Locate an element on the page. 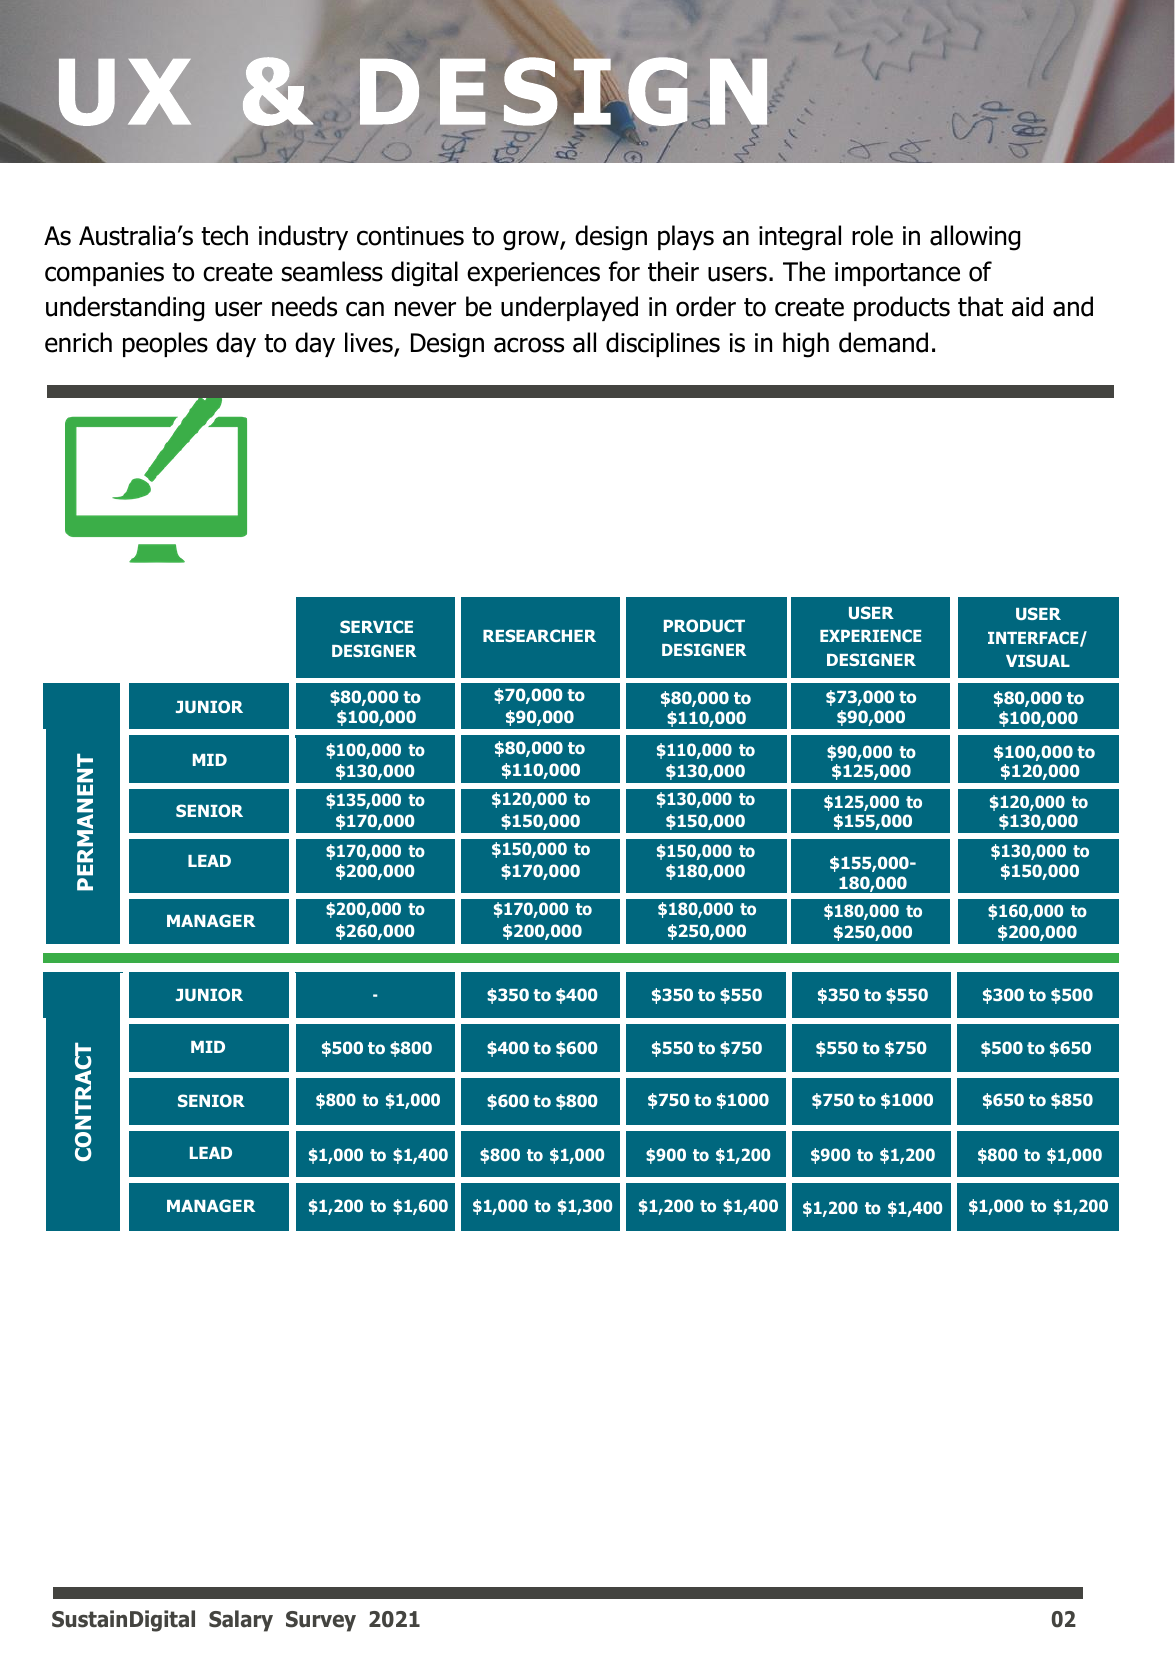  tech is located at coordinates (224, 235).
